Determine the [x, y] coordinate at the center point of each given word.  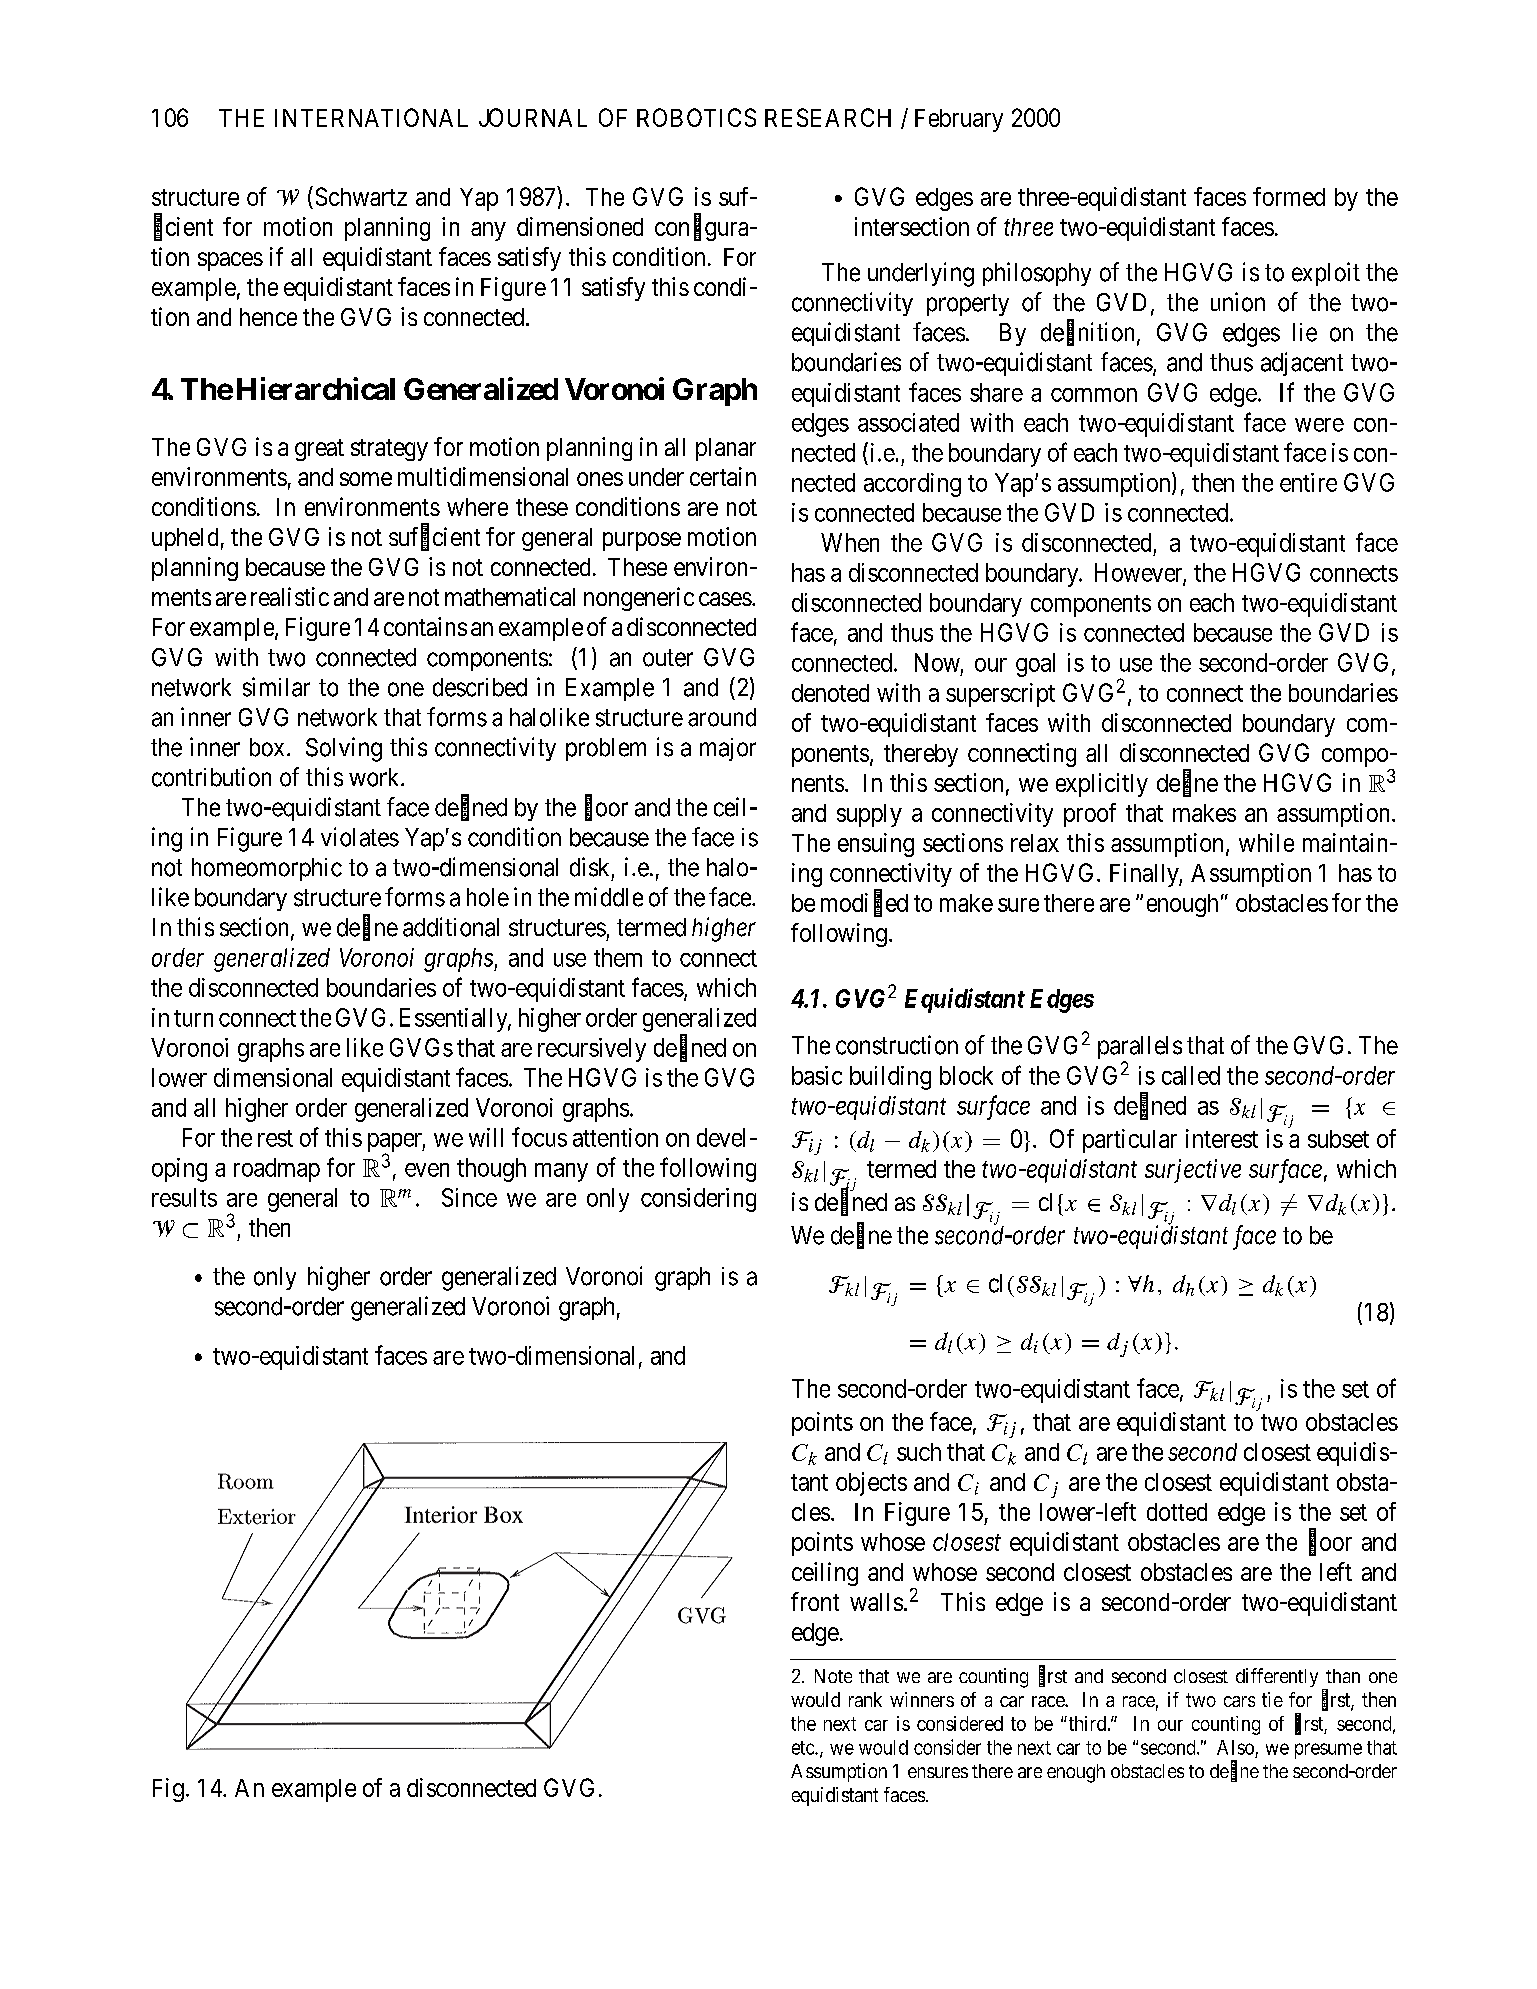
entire [1308, 482]
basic [817, 1075]
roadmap [277, 1170]
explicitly [1102, 785]
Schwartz [361, 196]
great [319, 450]
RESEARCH [828, 117]
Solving [344, 749]
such [919, 1452]
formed [1289, 196]
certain [723, 476]
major [728, 749]
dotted [1177, 1512]
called [1191, 1075]
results [184, 1197]
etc [804, 1748]
